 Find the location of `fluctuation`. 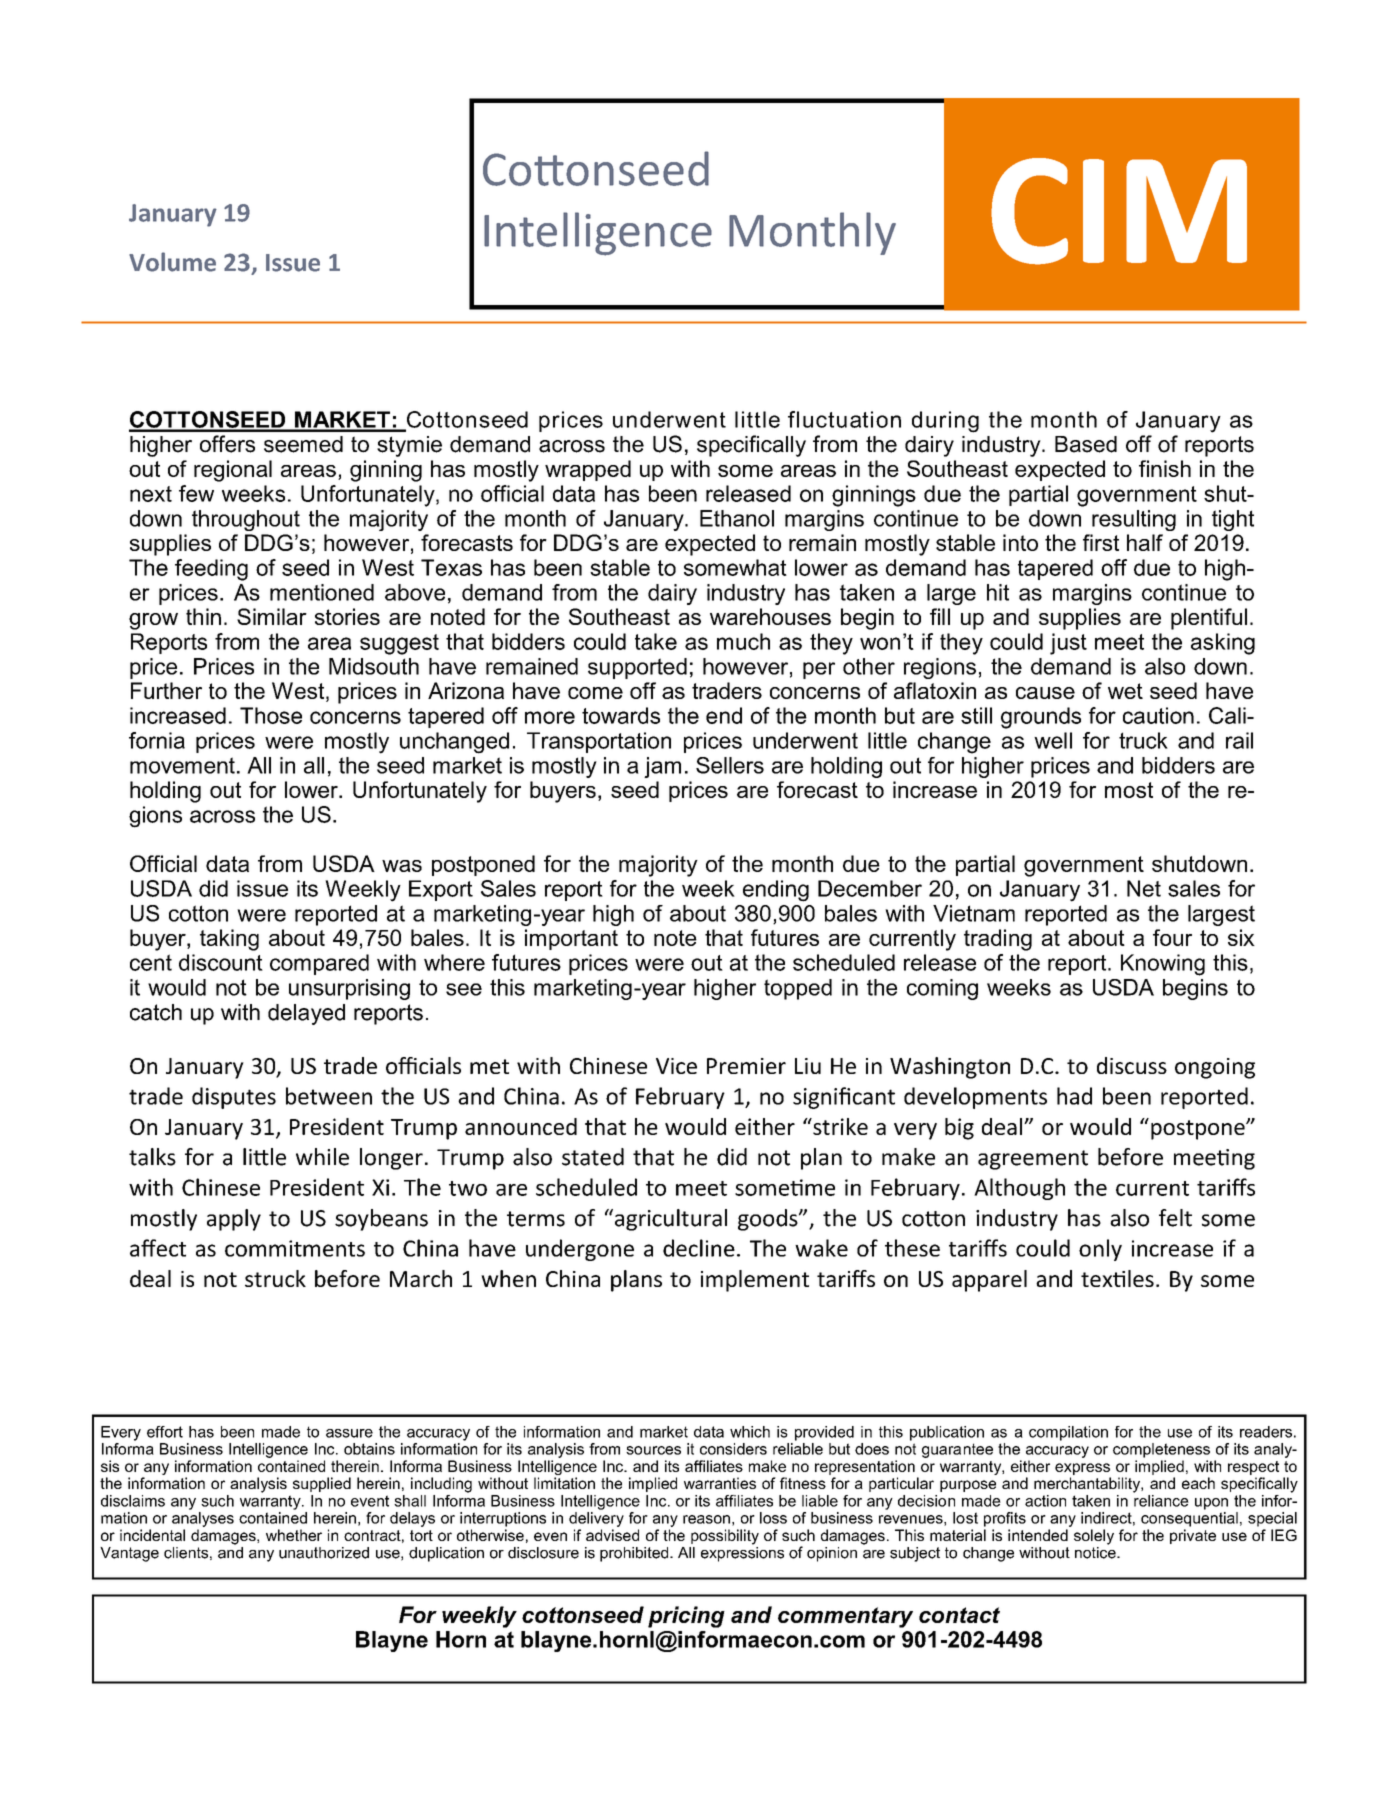

fluctuation is located at coordinates (844, 419).
